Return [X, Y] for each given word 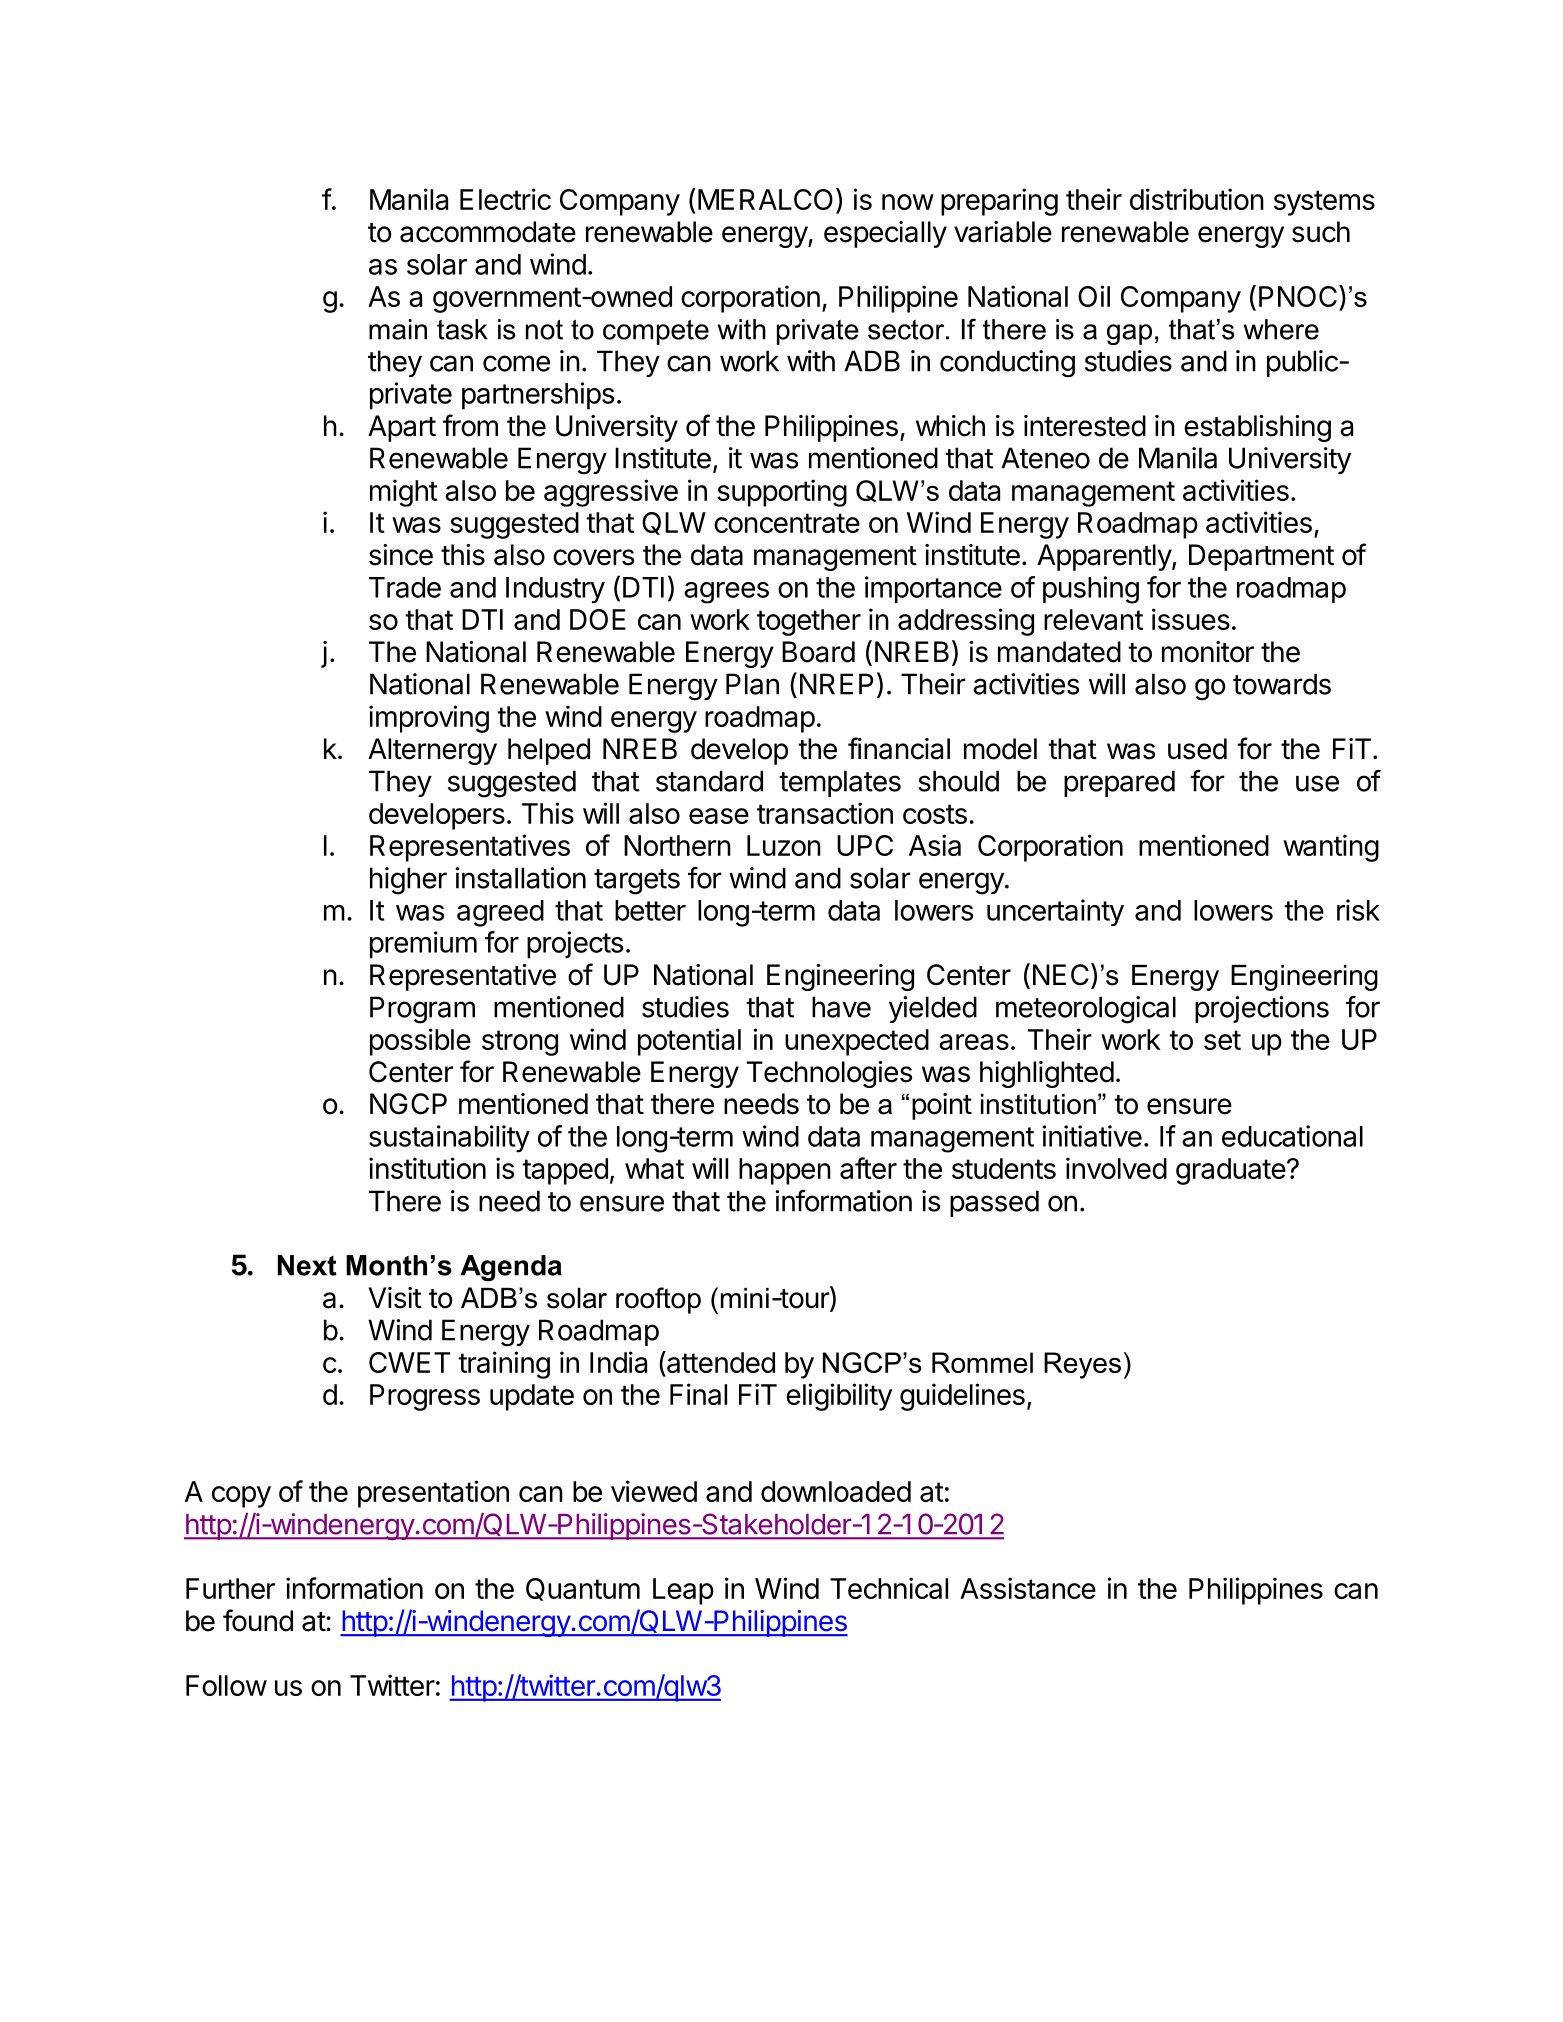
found [258, 1620]
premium [423, 945]
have [841, 1007]
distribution [1197, 199]
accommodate [488, 232]
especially [885, 234]
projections [1262, 1009]
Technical [889, 1588]
